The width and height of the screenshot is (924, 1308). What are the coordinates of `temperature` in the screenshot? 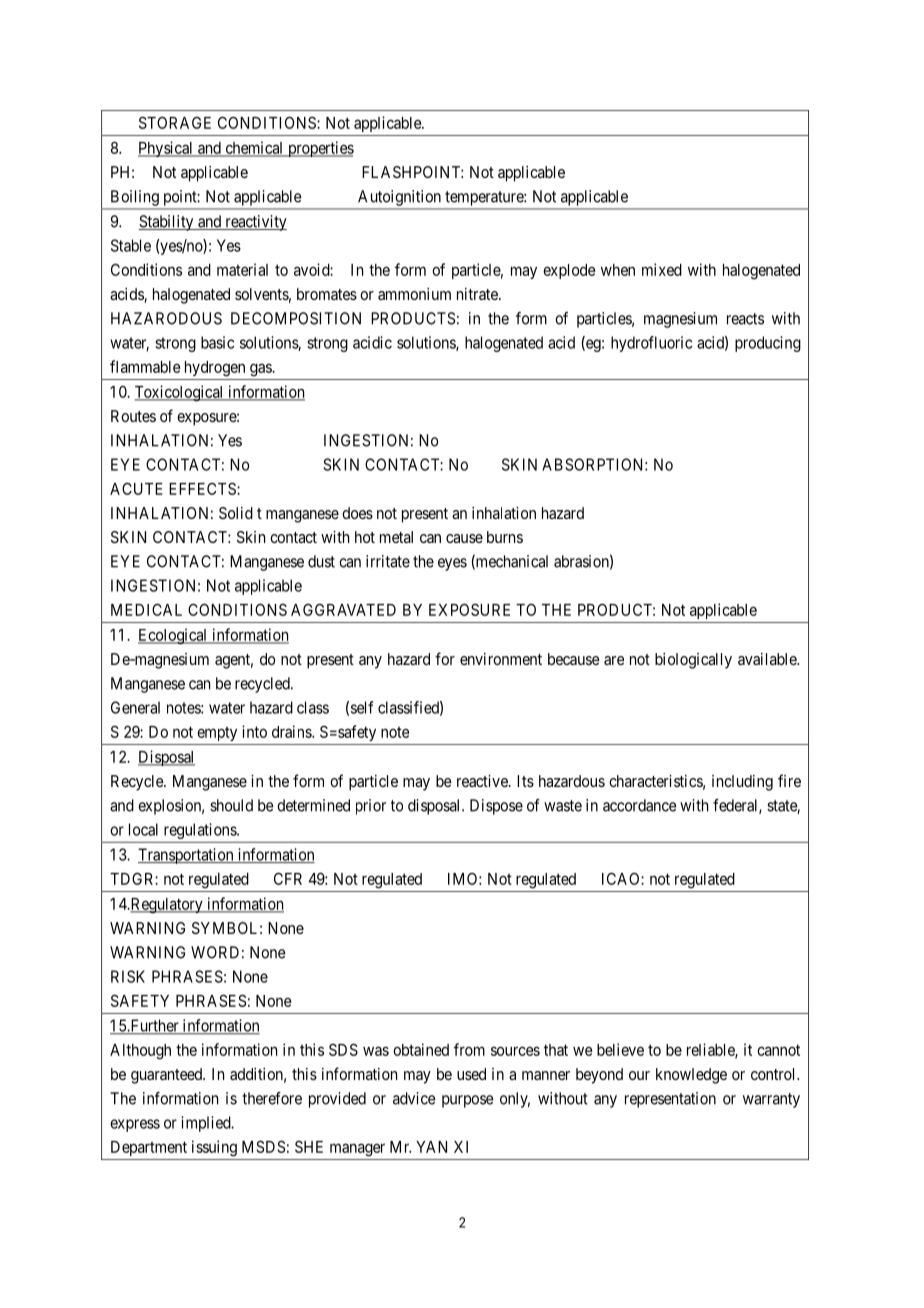 It's located at (485, 198).
